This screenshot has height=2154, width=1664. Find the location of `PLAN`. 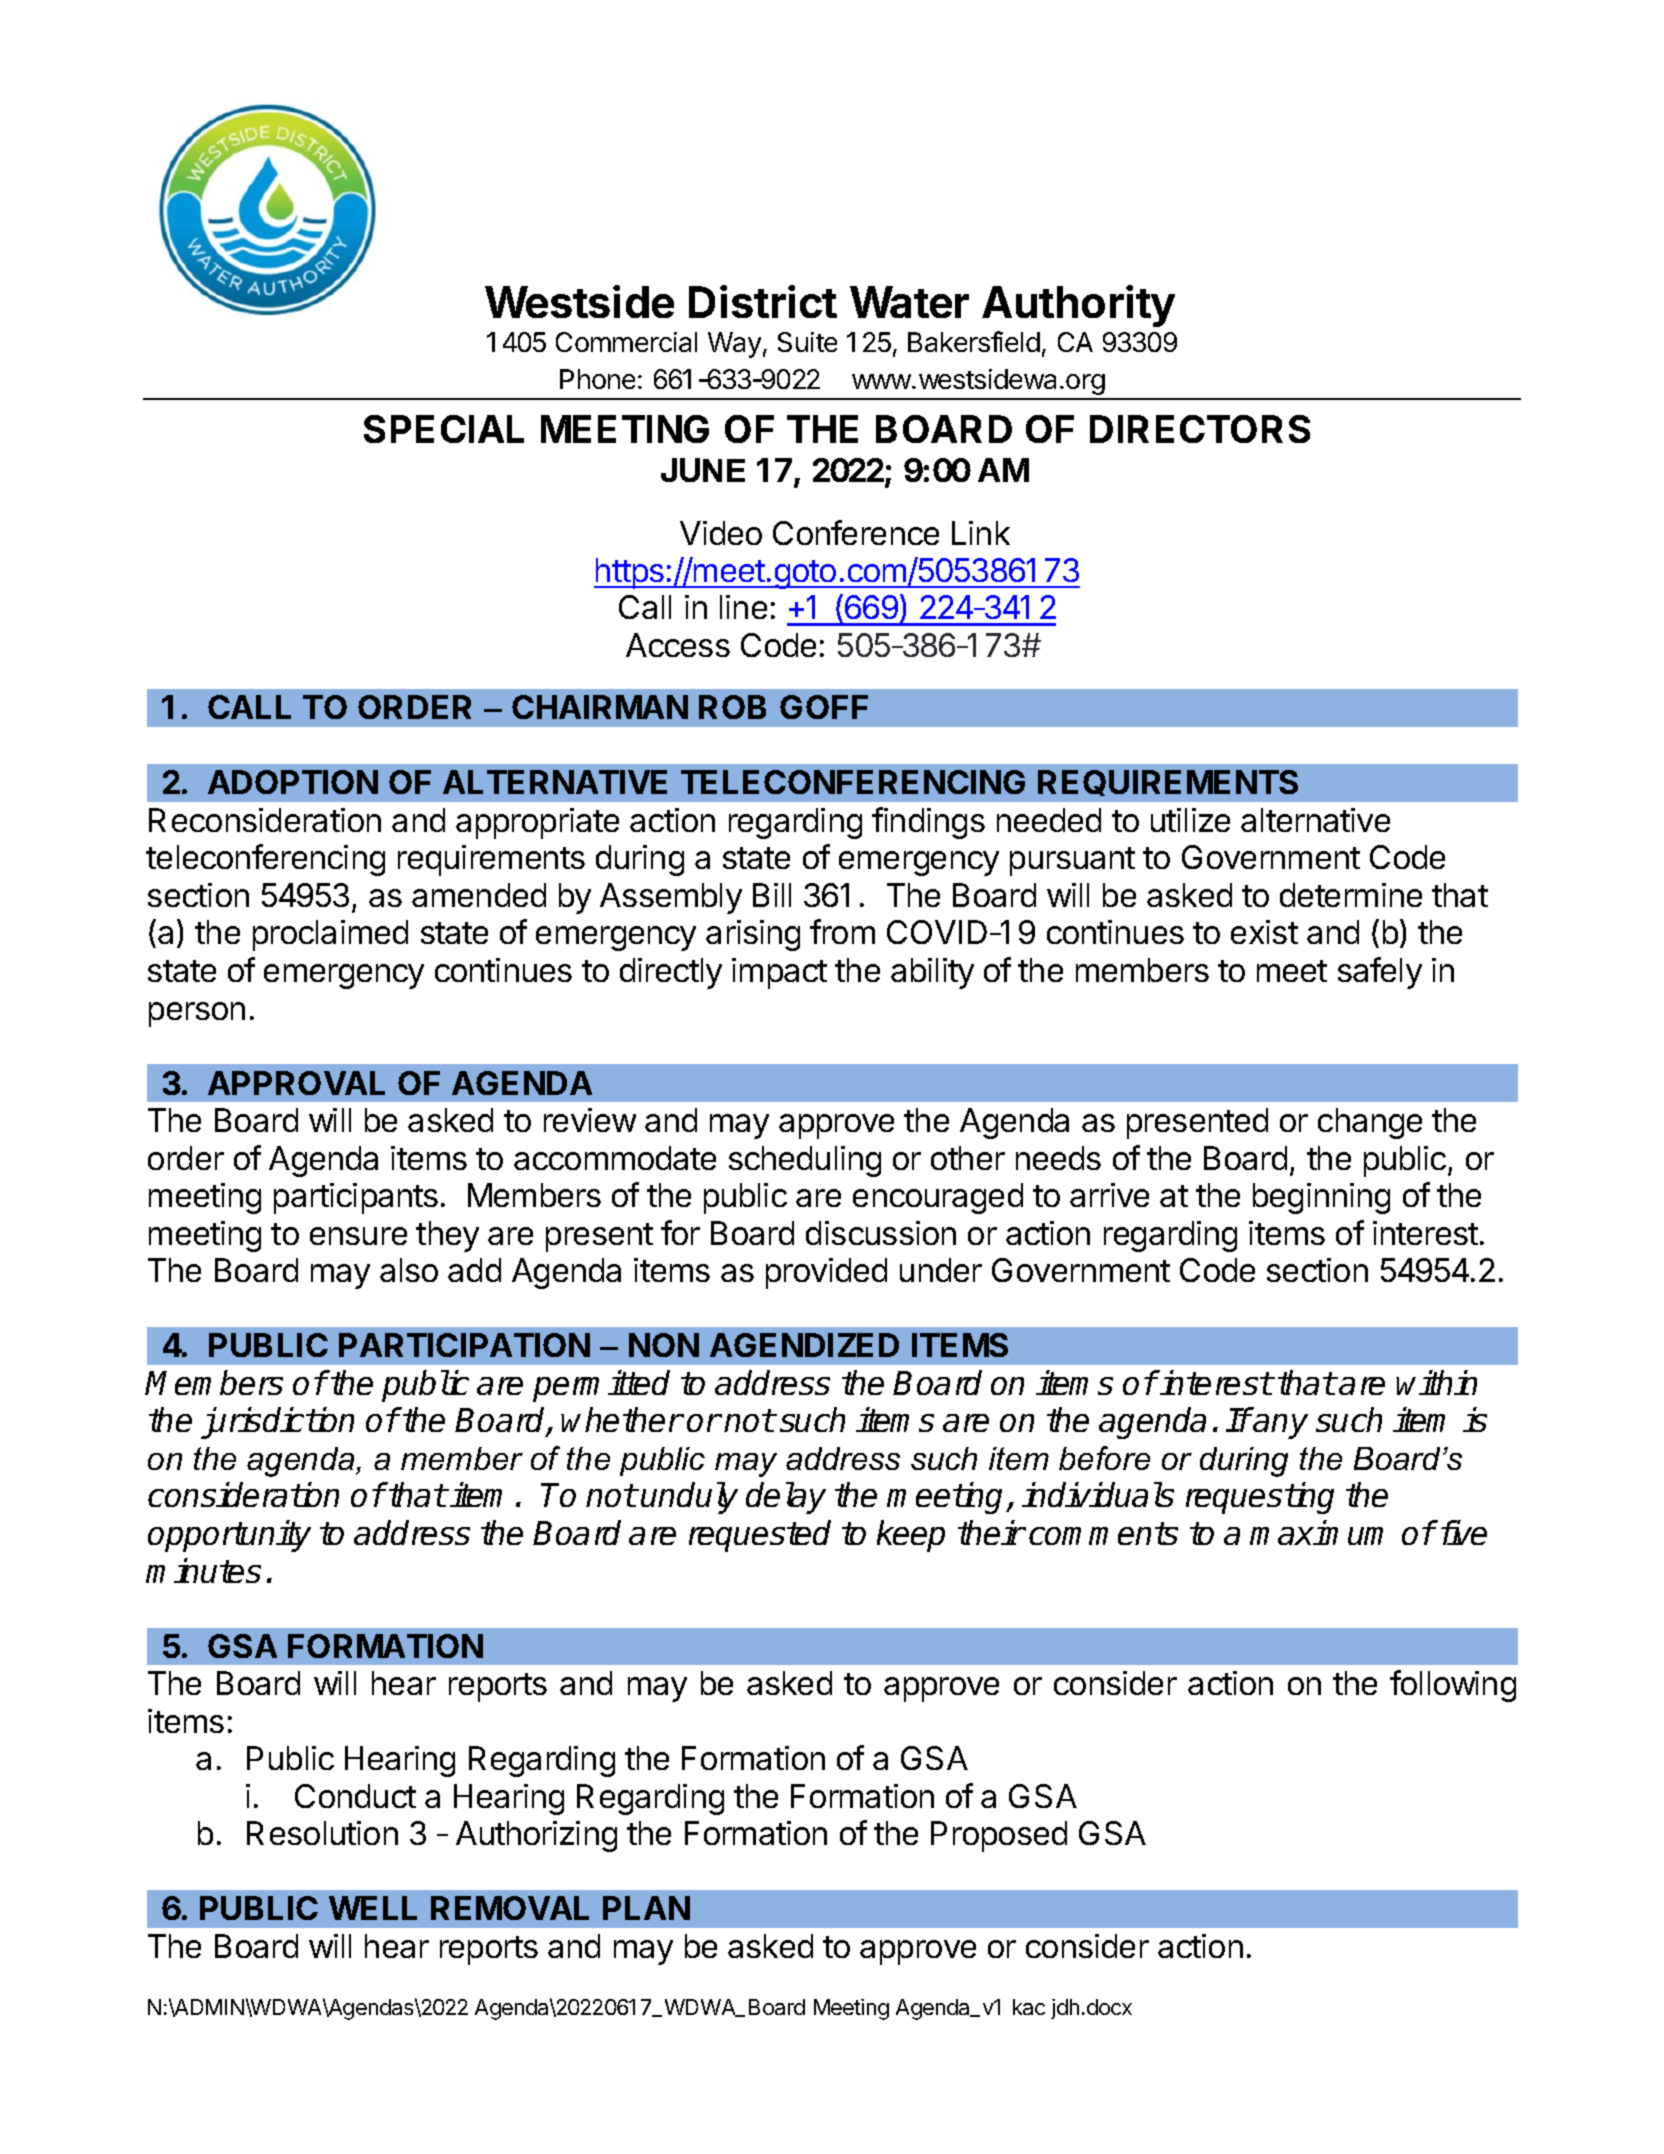

PLAN is located at coordinates (646, 1908).
